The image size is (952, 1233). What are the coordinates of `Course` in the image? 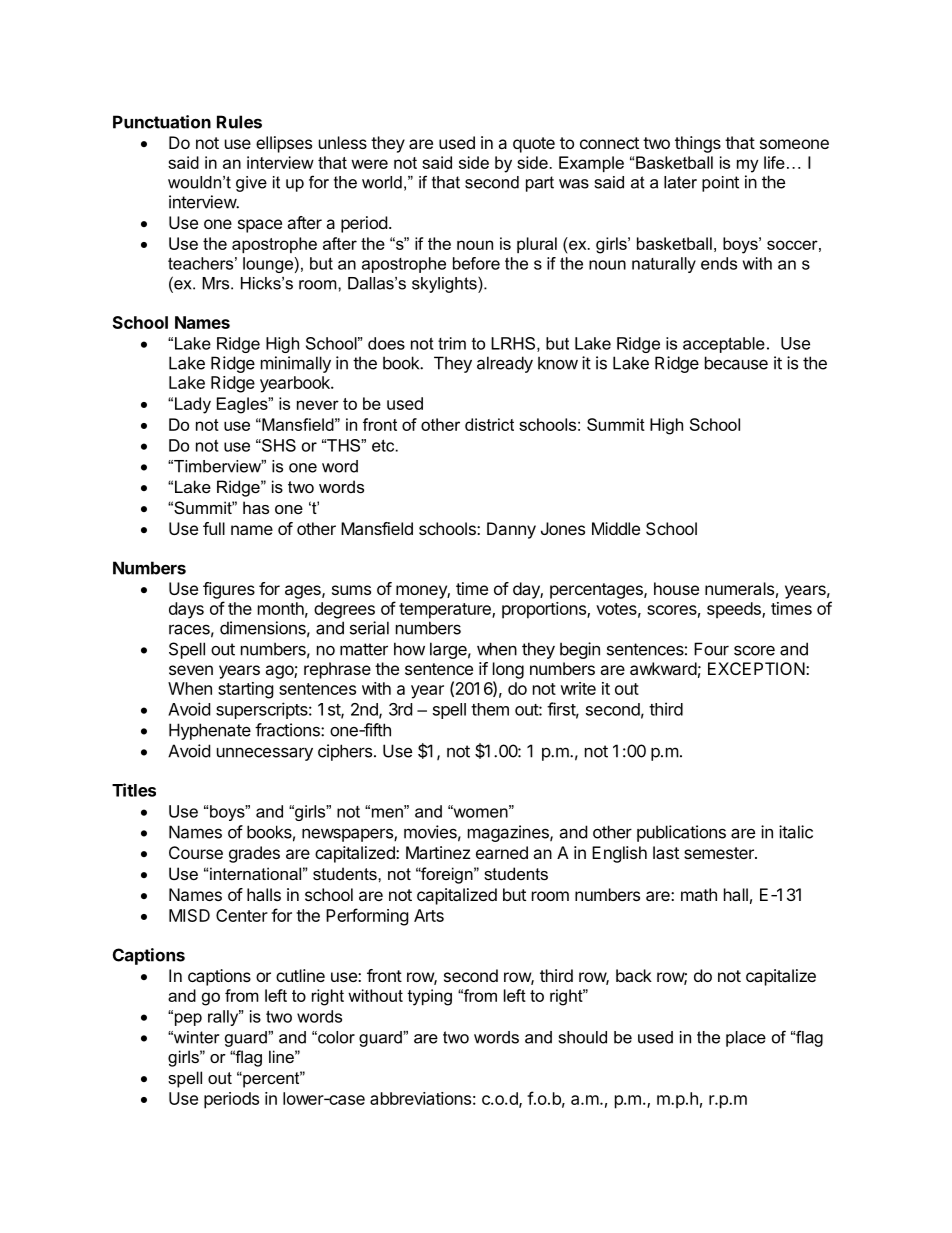 It's located at (196, 852).
